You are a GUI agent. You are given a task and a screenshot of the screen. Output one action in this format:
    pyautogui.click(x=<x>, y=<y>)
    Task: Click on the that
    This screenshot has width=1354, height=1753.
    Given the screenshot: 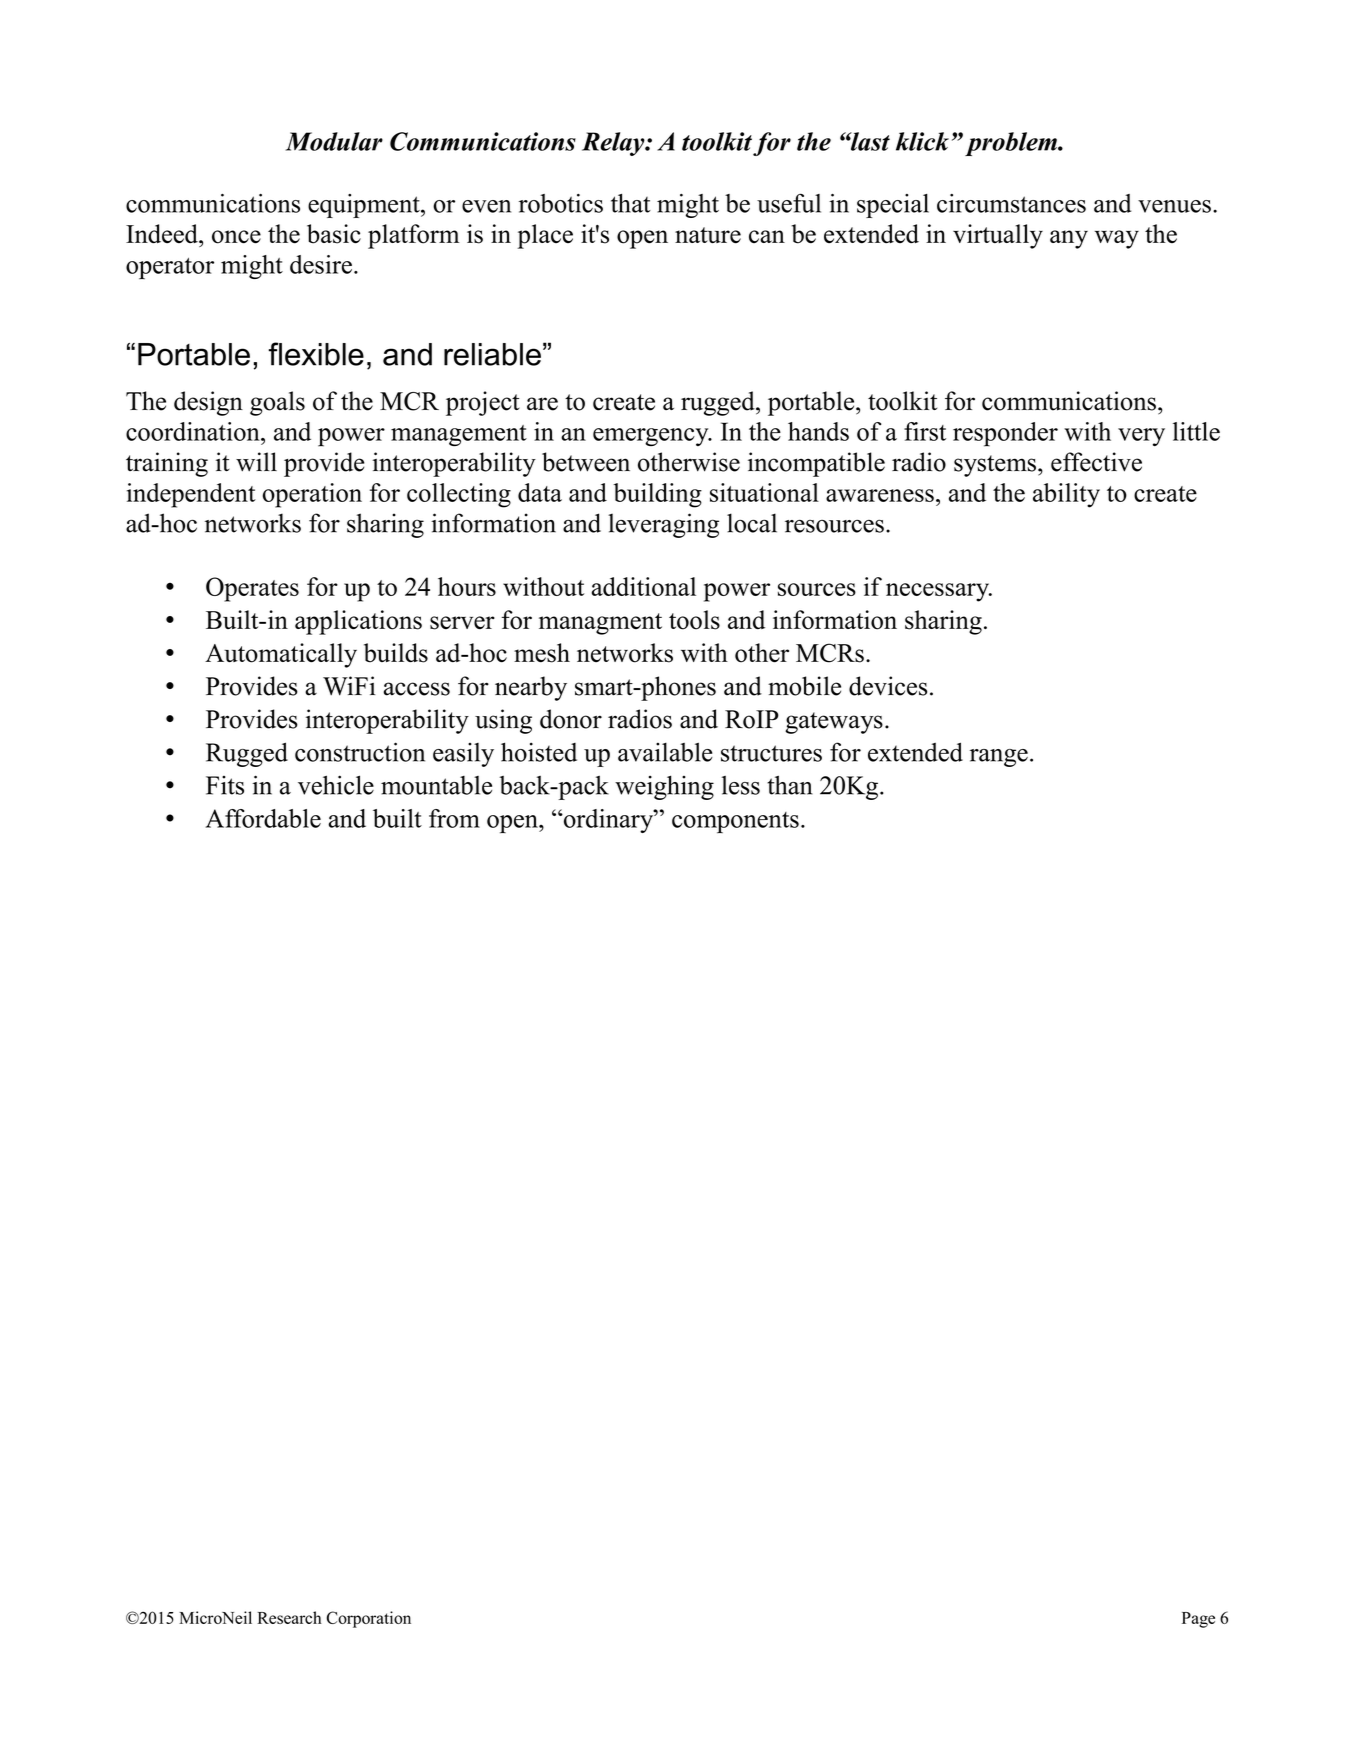 What is the action you would take?
    pyautogui.click(x=631, y=203)
